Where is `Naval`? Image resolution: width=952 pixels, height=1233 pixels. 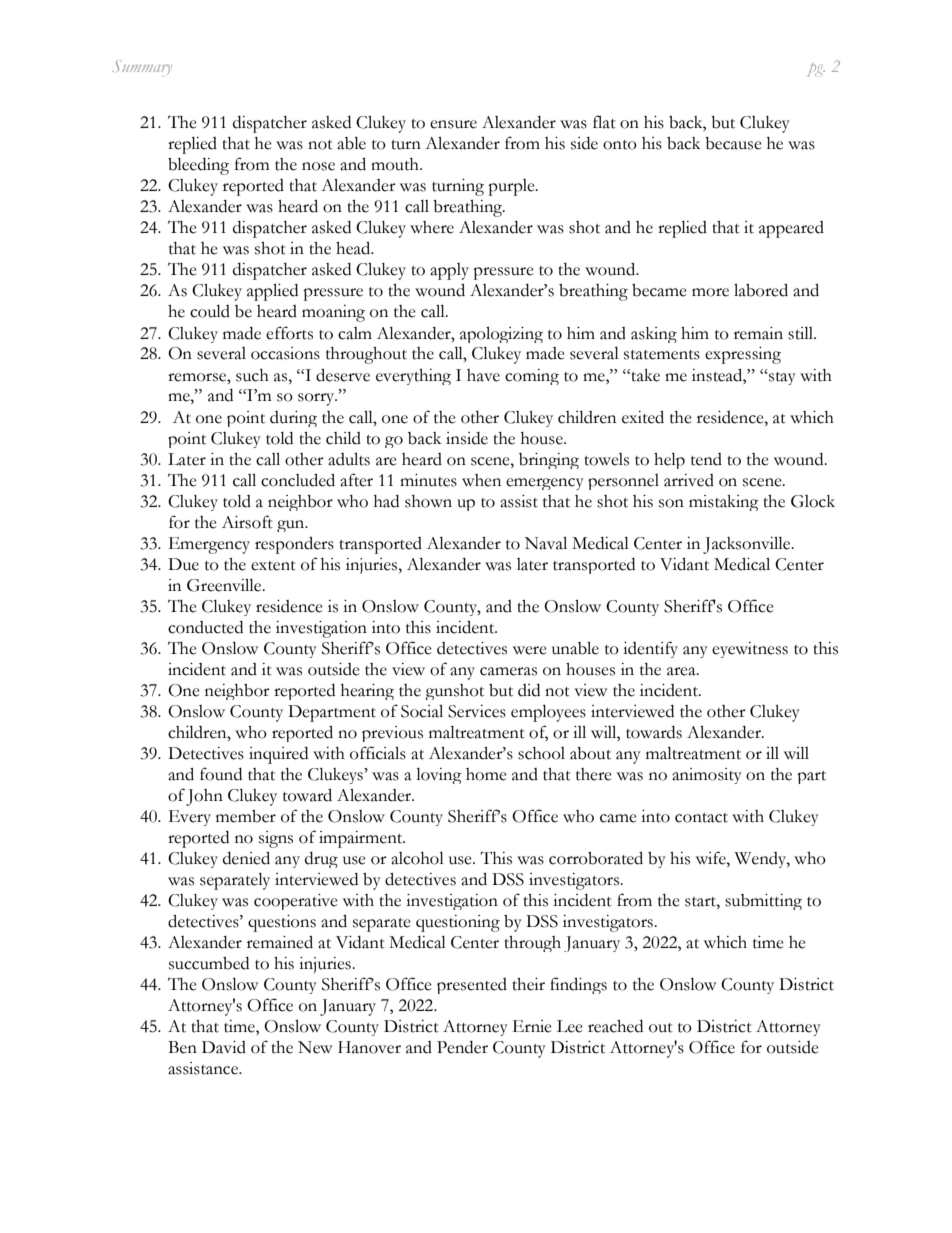 Naval is located at coordinates (546, 543).
